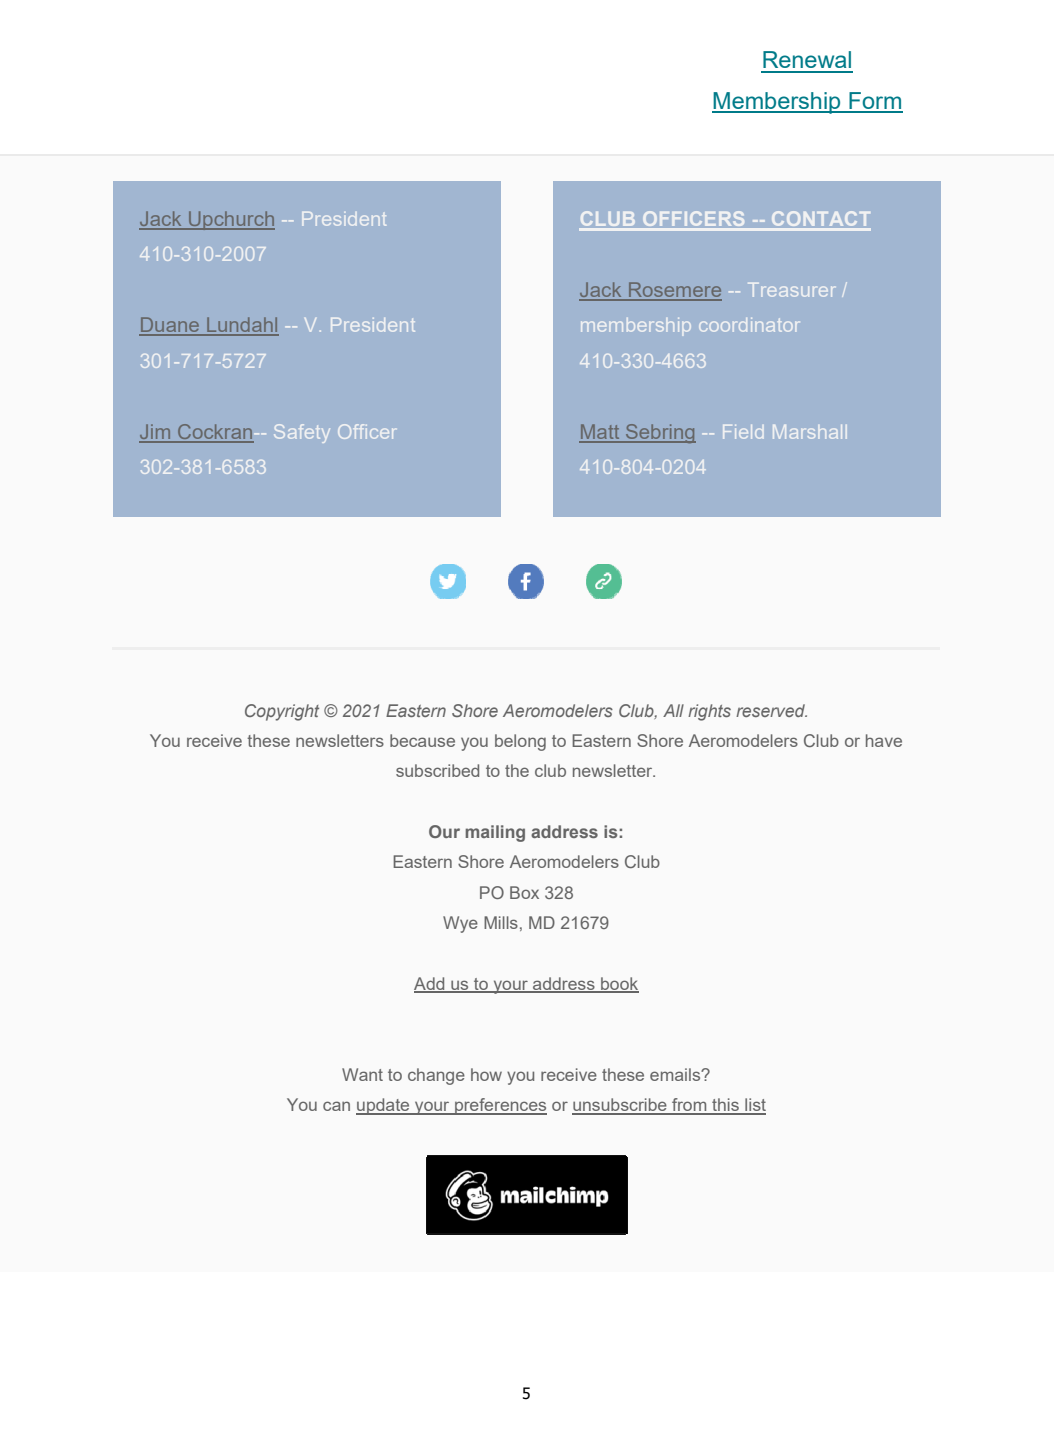 The height and width of the screenshot is (1435, 1059). Describe the element at coordinates (170, 326) in the screenshot. I see `Duane` at that location.
